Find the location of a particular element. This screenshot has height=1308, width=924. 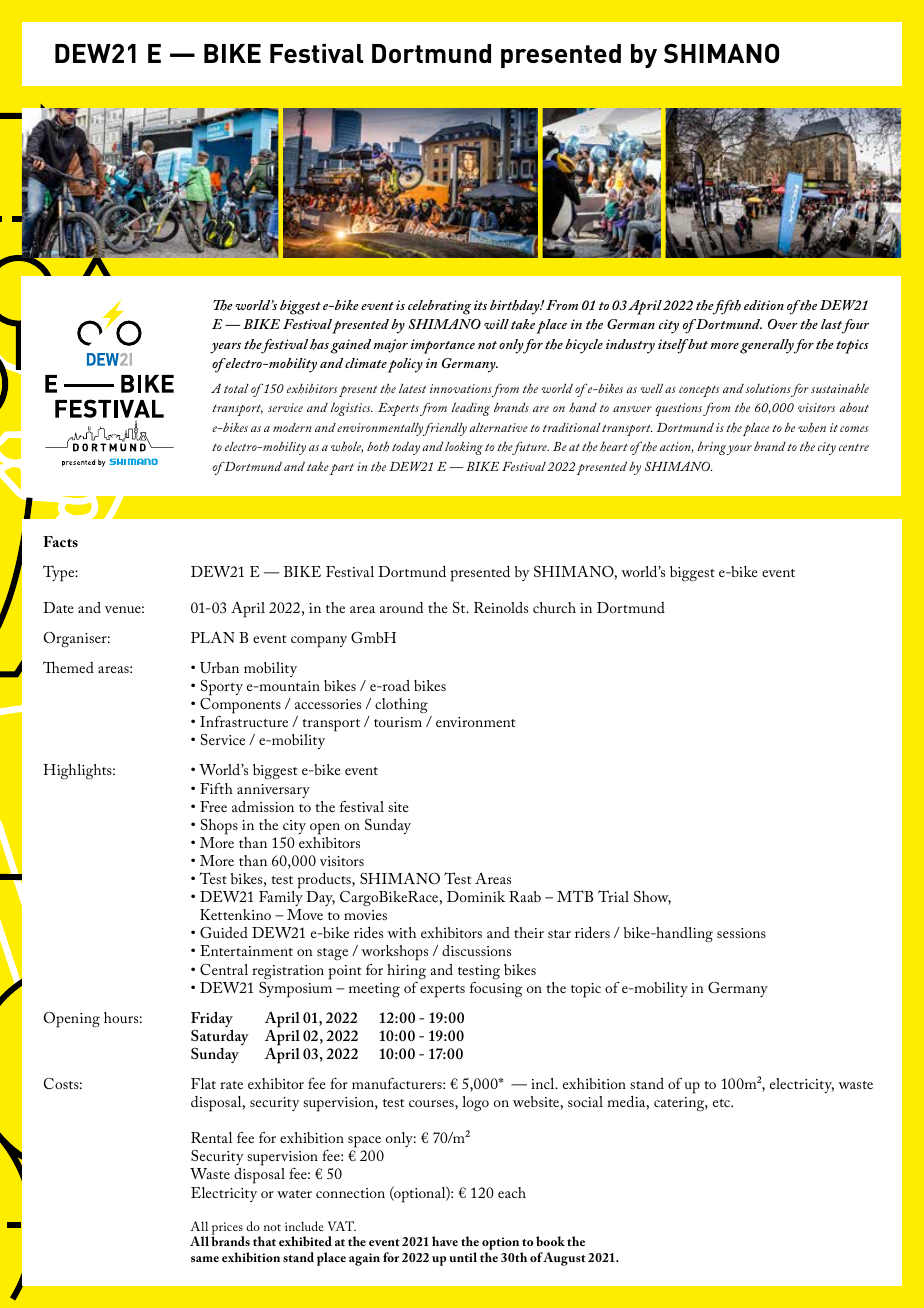

Guided is located at coordinates (224, 932).
